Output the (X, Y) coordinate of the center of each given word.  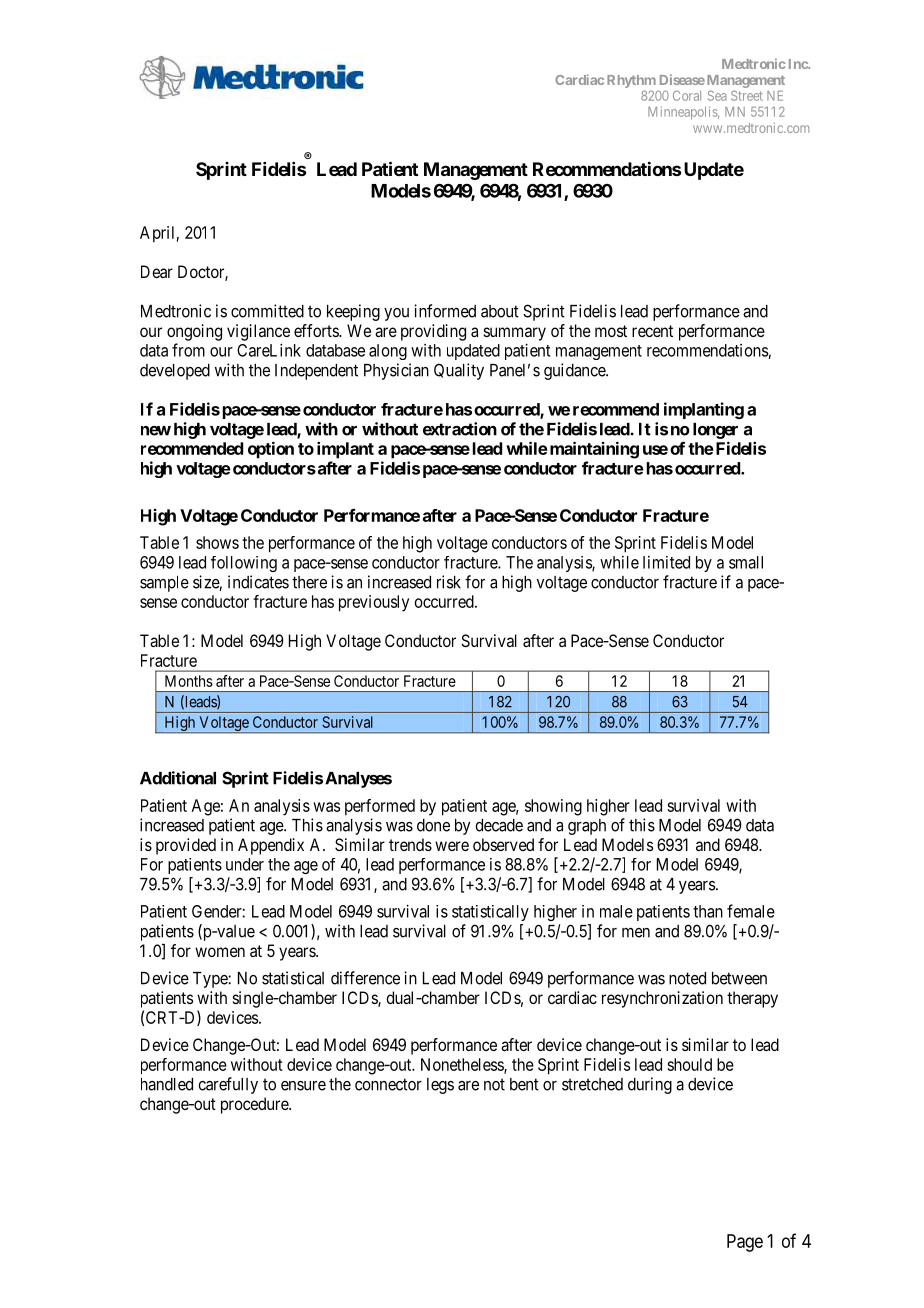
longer (715, 431)
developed (175, 372)
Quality (459, 371)
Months (189, 681)
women (220, 952)
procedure (255, 1105)
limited (666, 562)
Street (747, 95)
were (452, 846)
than (708, 911)
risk (449, 582)
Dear (157, 271)
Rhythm (631, 81)
